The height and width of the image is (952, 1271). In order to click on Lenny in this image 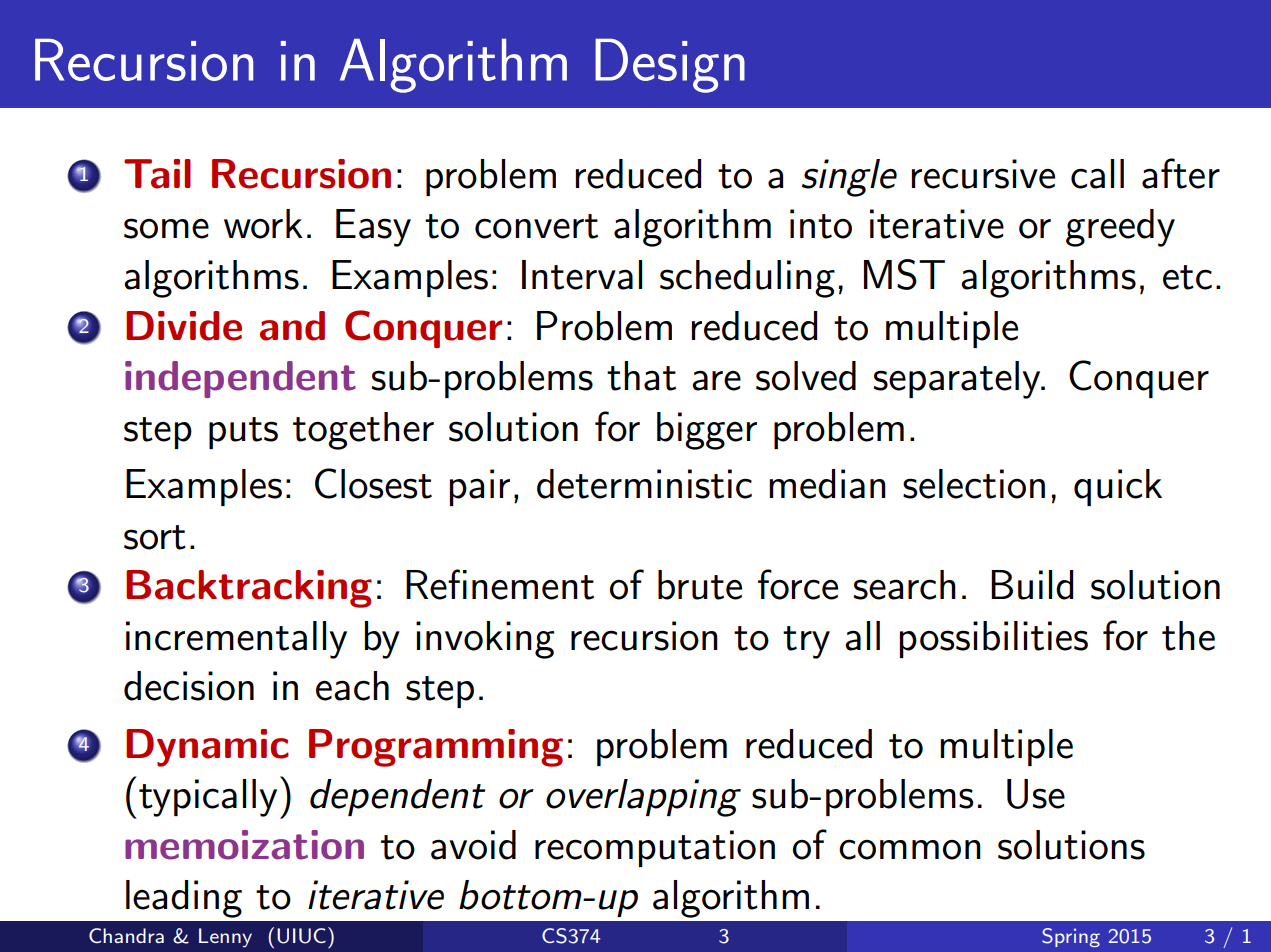, I will do `click(225, 938)`.
